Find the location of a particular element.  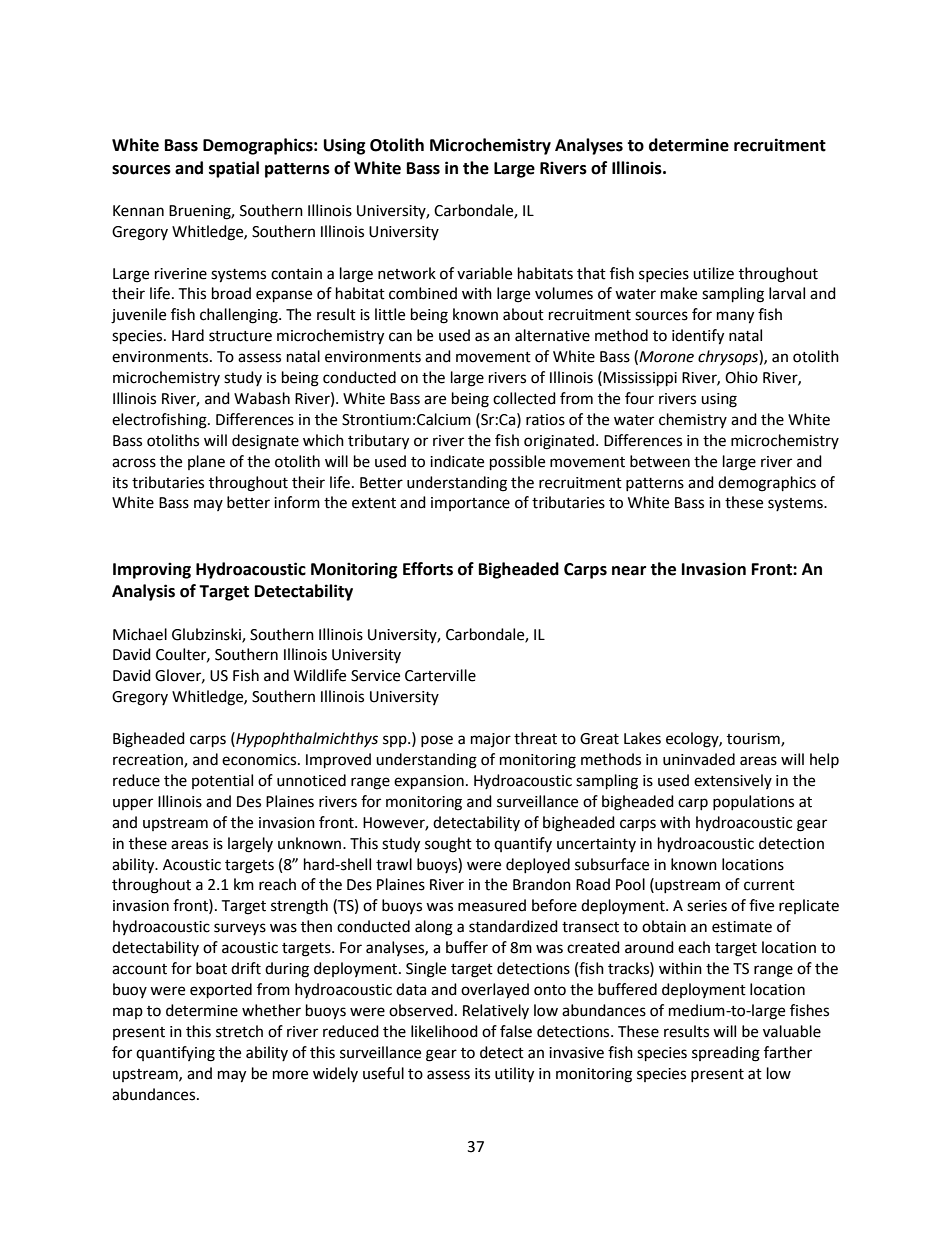

stretch is located at coordinates (239, 1031).
